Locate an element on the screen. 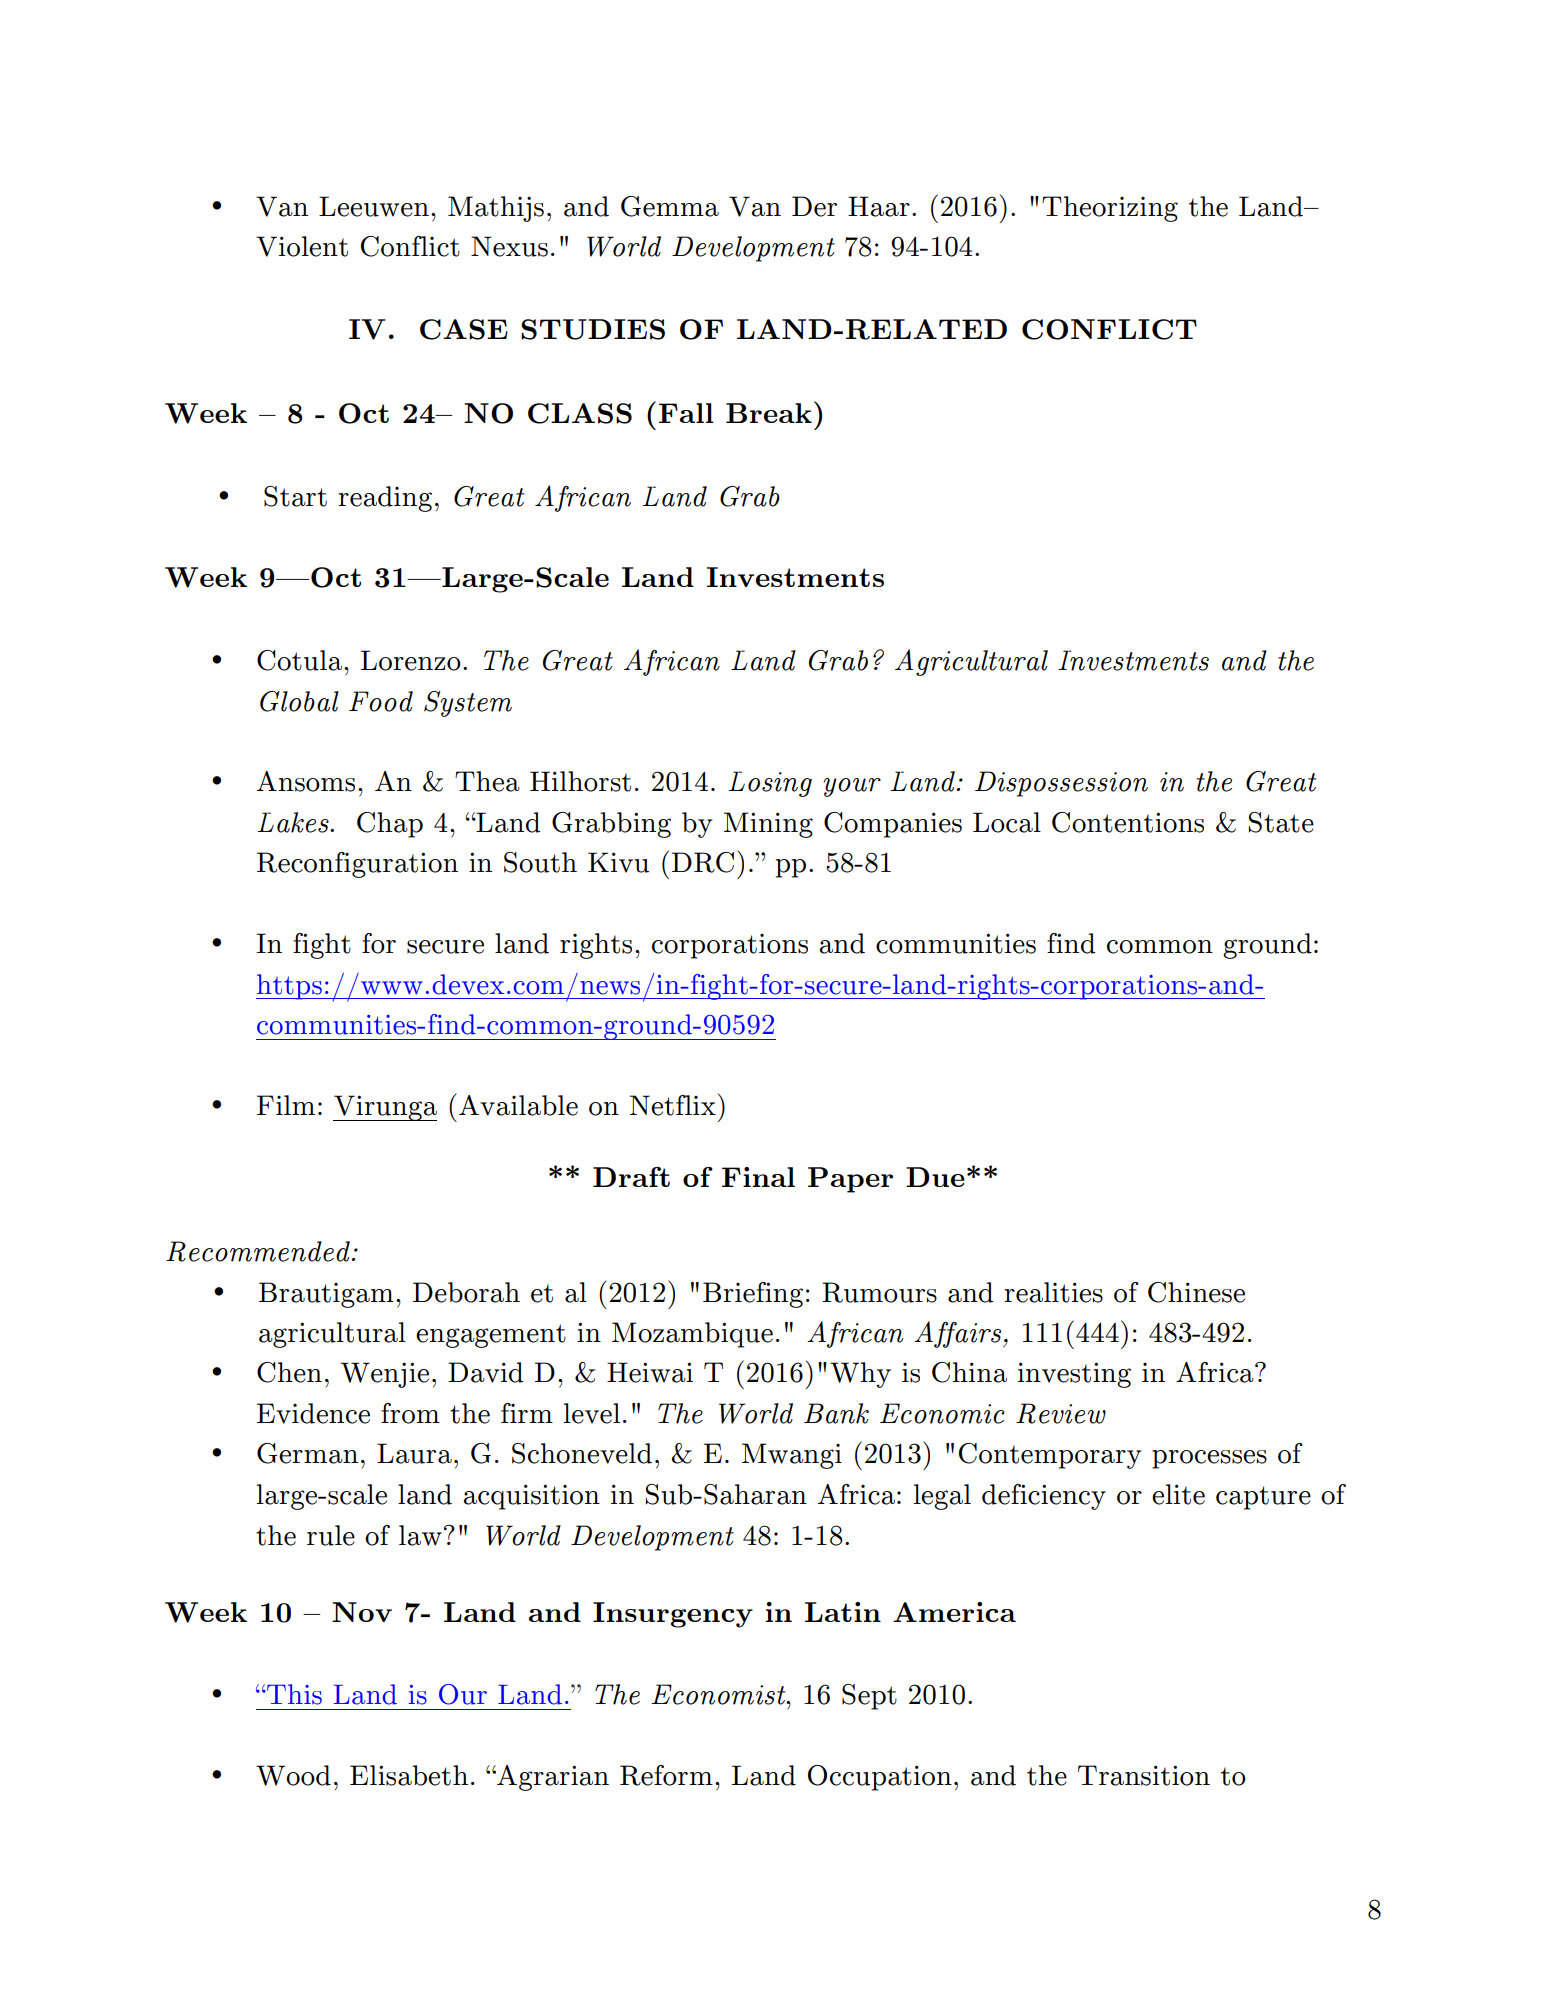 The image size is (1556, 2013). Break is located at coordinates (769, 413).
